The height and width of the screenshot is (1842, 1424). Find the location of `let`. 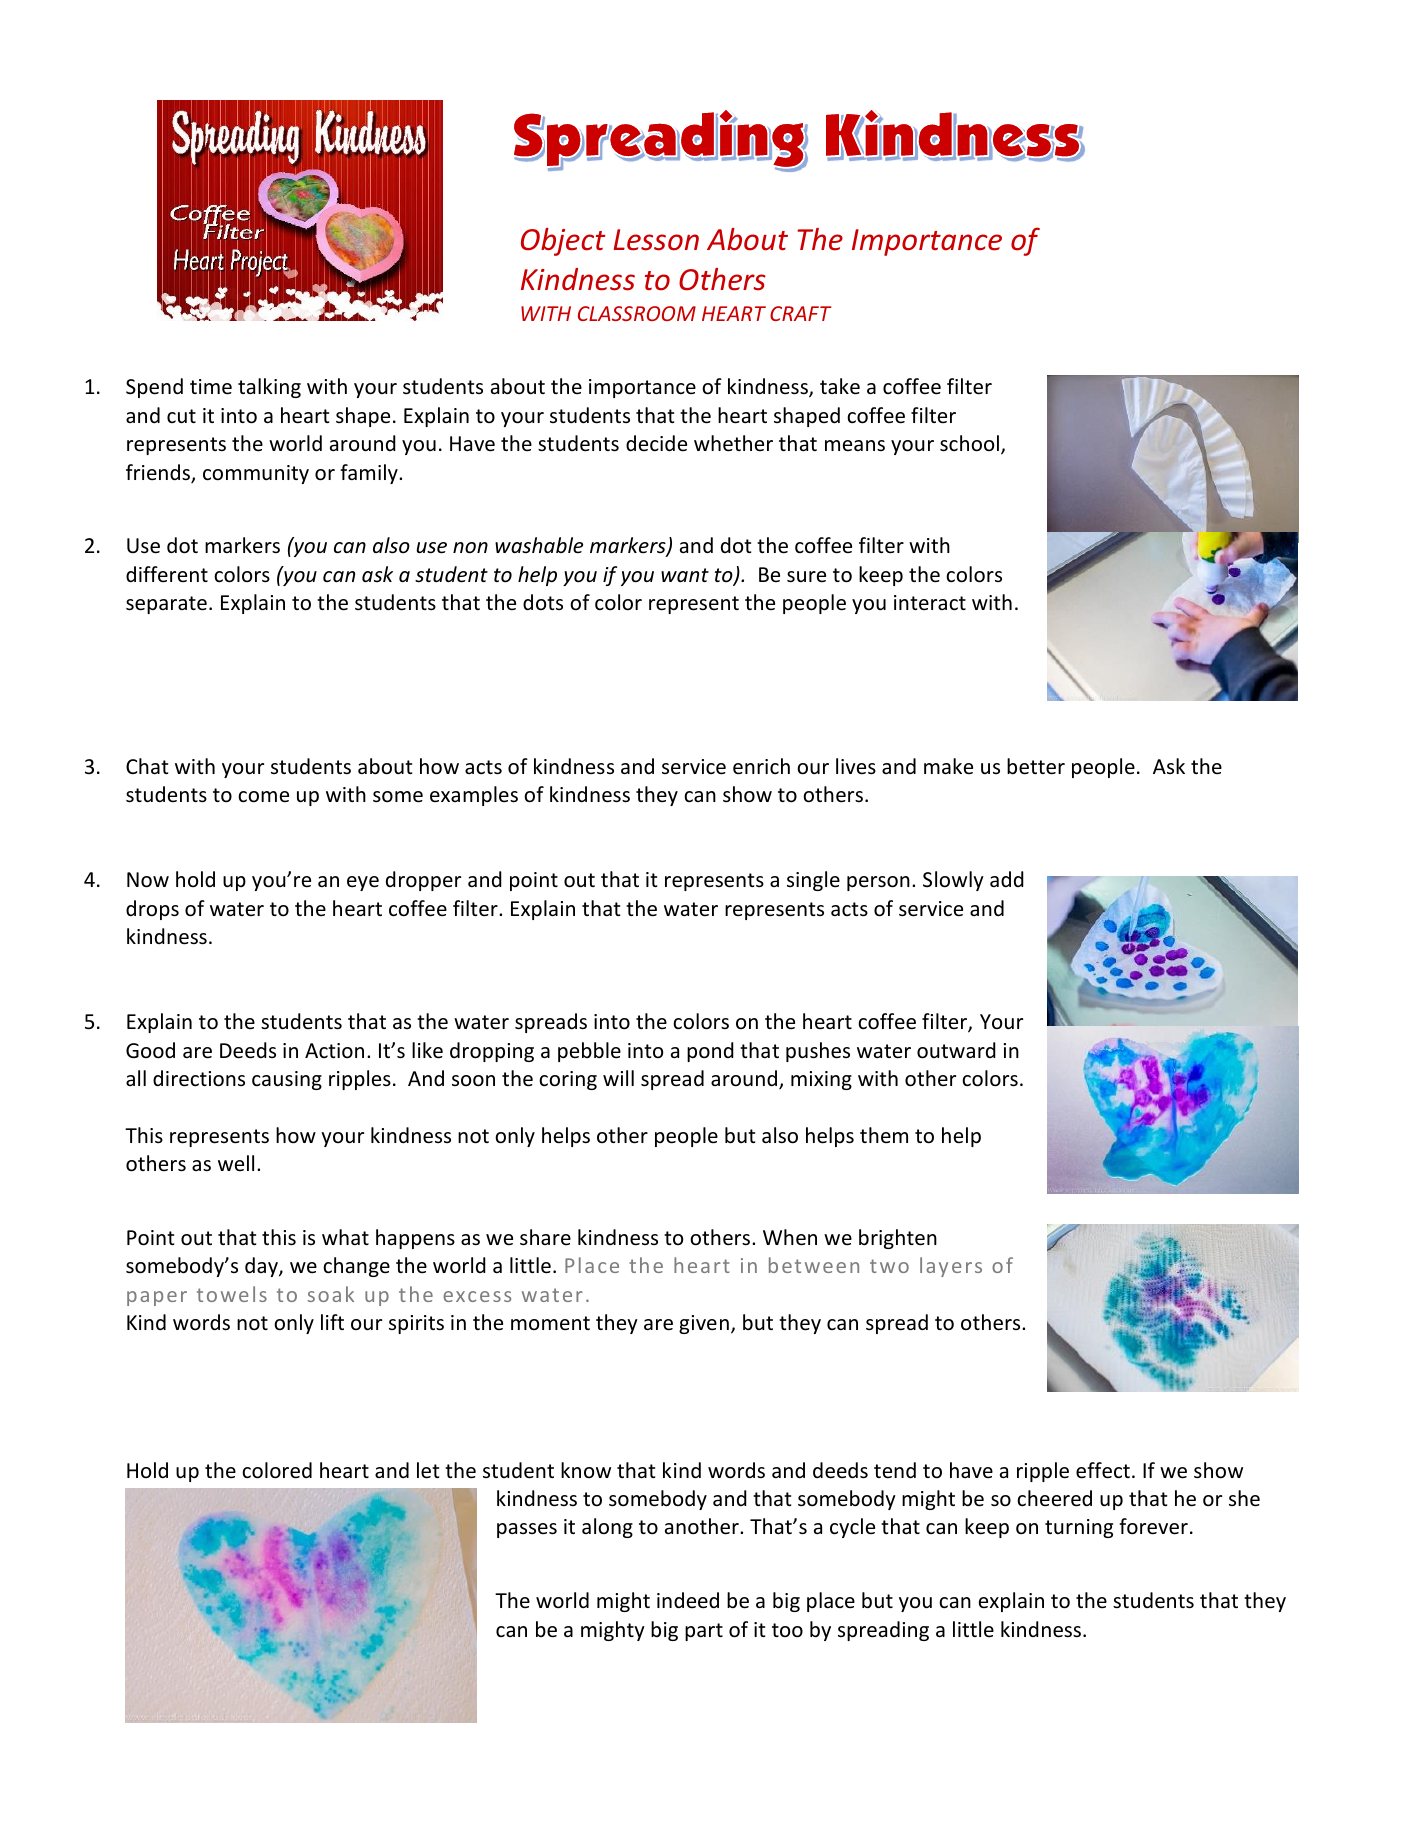

let is located at coordinates (428, 1470).
